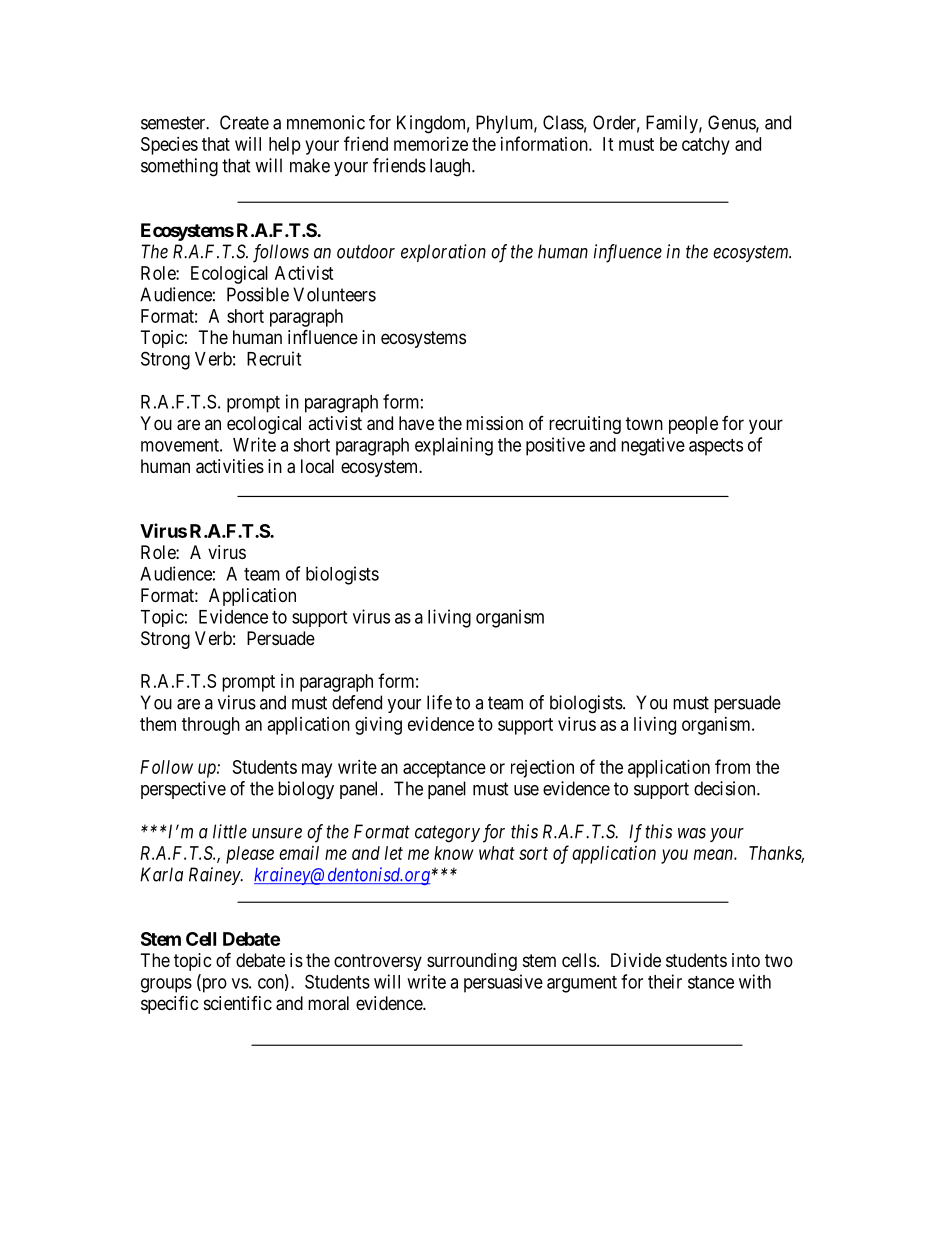 The height and width of the screenshot is (1233, 952). I want to click on activities, so click(230, 466).
